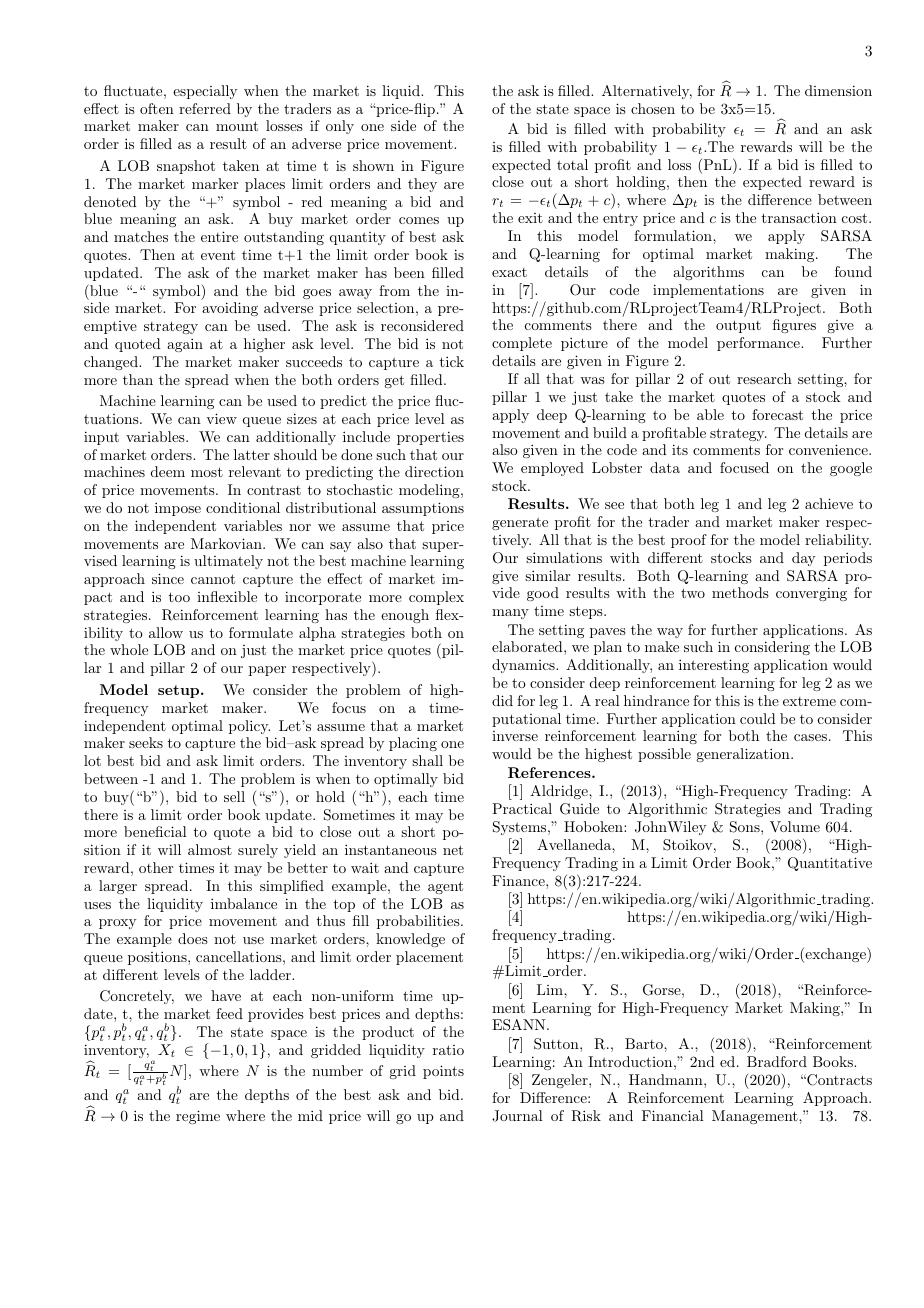  Describe the element at coordinates (198, 1117) in the page. I see `regime` at that location.
